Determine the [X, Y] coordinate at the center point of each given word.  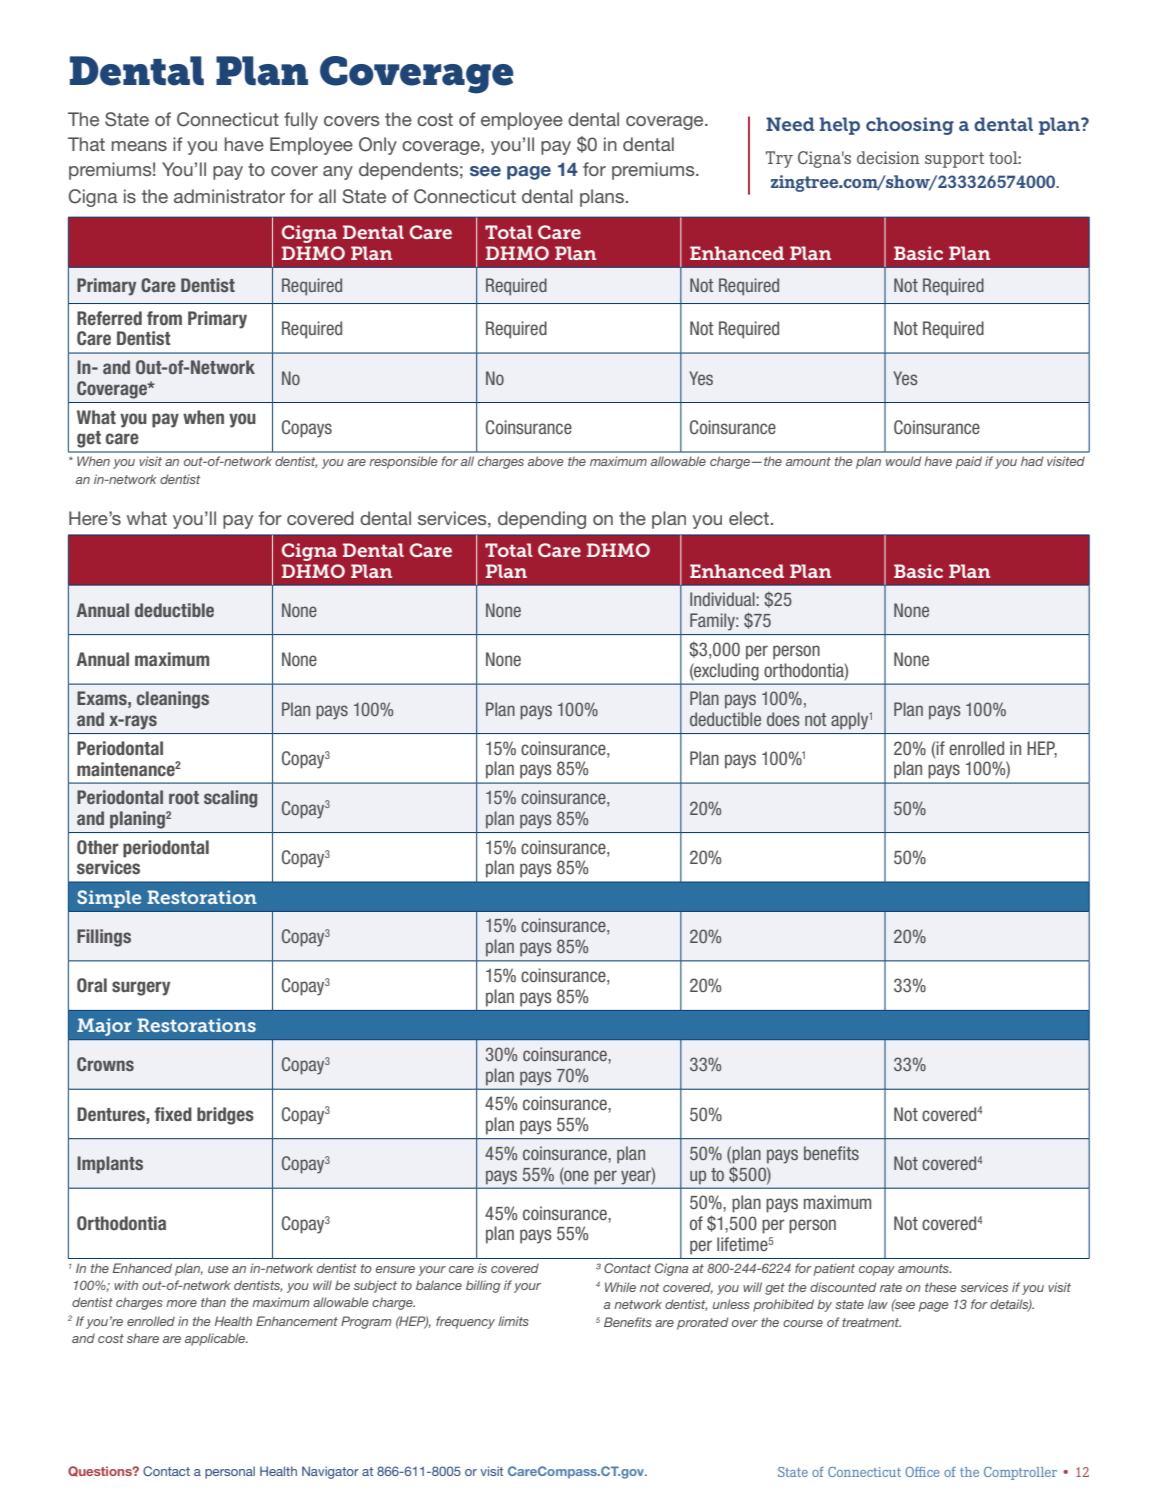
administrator [229, 196]
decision [888, 157]
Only [378, 146]
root [184, 797]
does [783, 719]
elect [749, 518]
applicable [216, 1339]
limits [513, 1321]
